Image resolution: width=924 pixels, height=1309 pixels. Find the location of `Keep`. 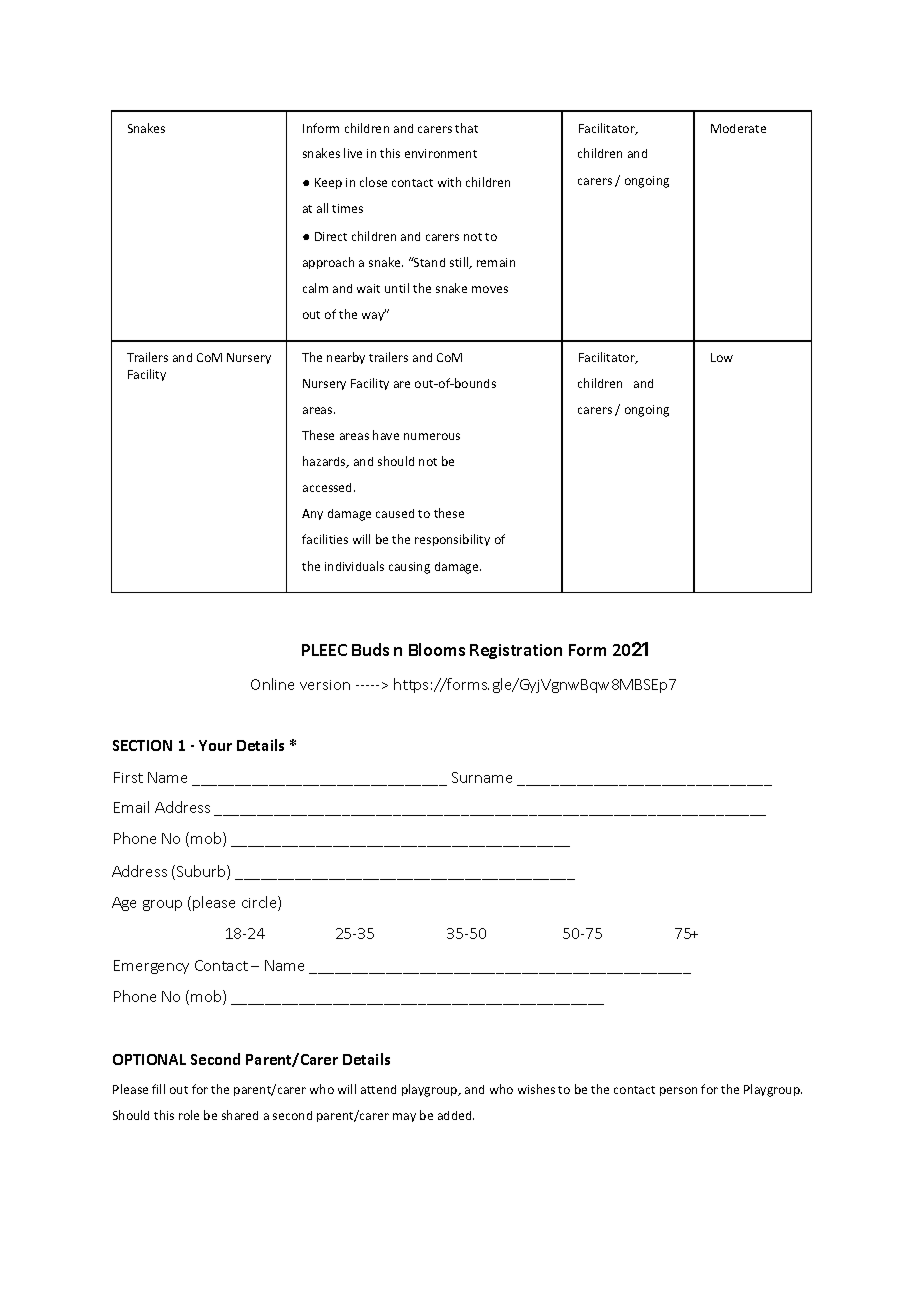

Keep is located at coordinates (328, 183).
